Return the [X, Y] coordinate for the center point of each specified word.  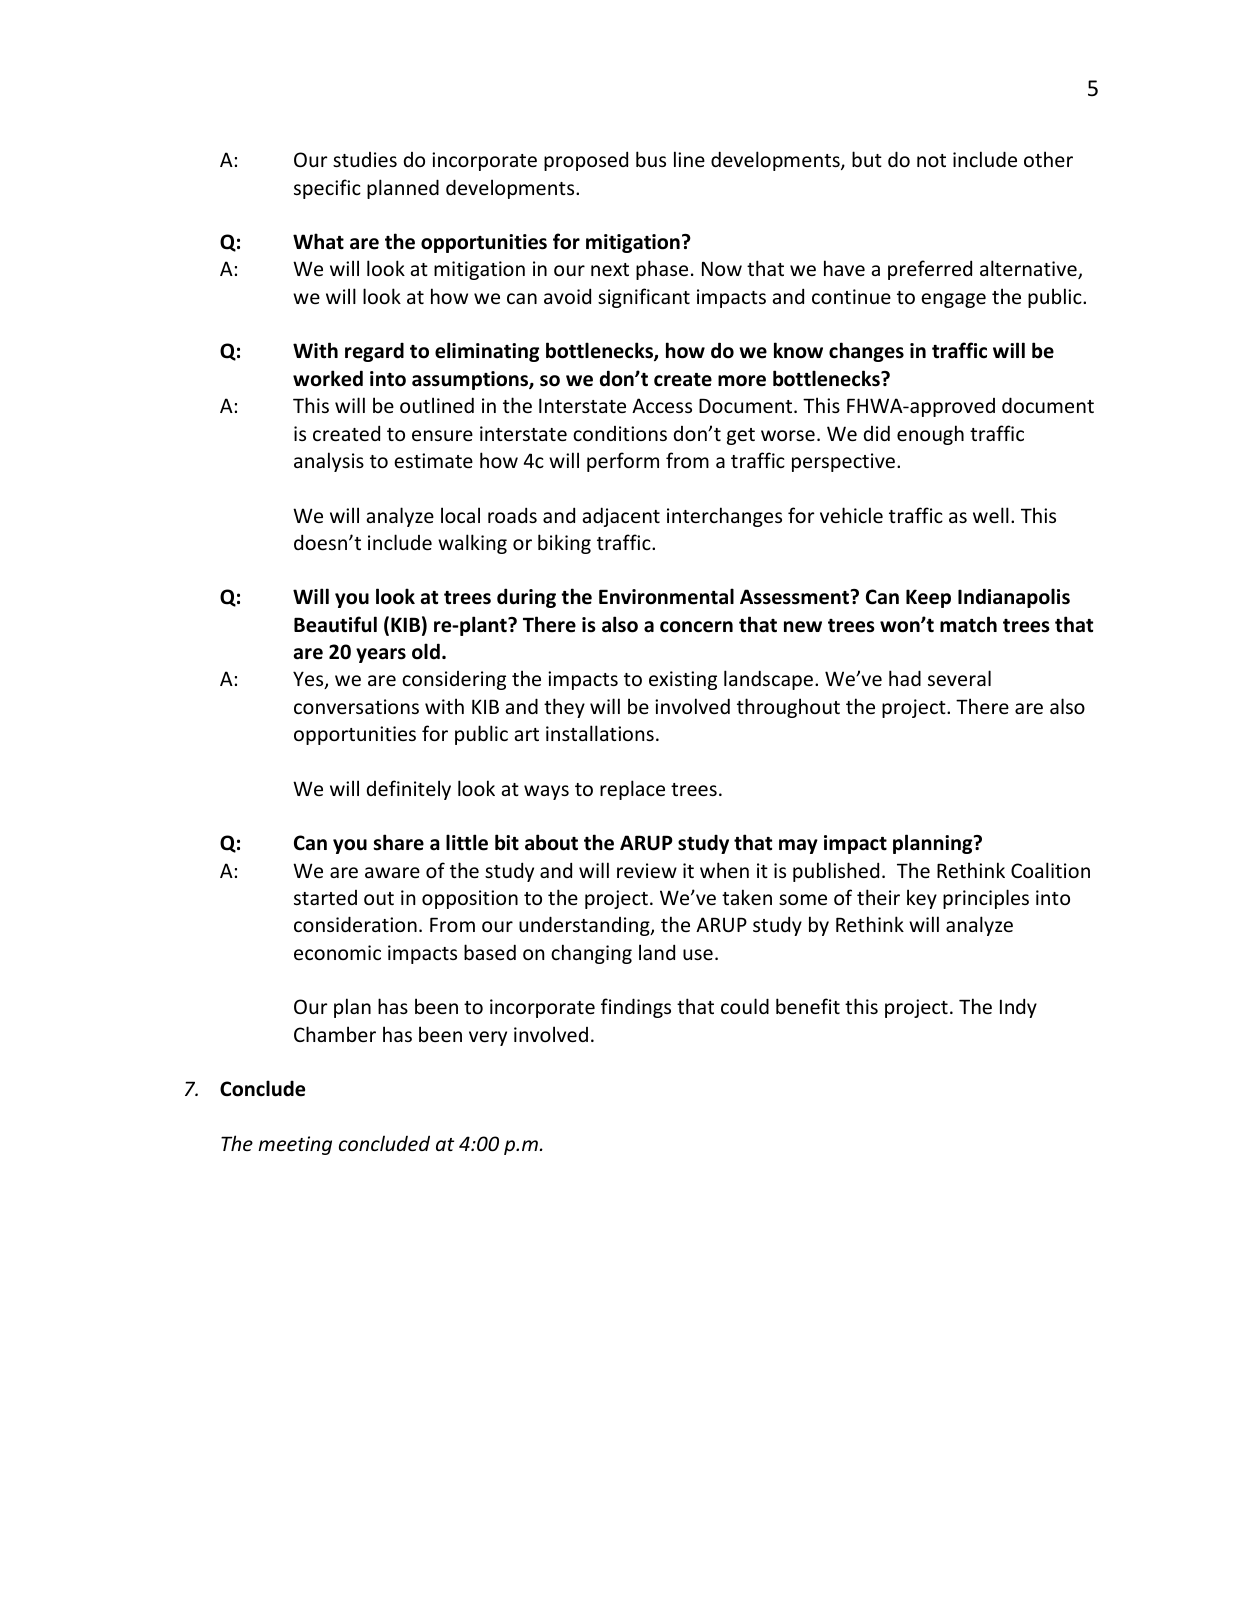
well [991, 515]
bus [651, 159]
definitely [409, 790]
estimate [433, 460]
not [931, 160]
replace [632, 790]
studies [365, 159]
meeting [295, 1145]
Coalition [1050, 870]
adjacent [621, 517]
